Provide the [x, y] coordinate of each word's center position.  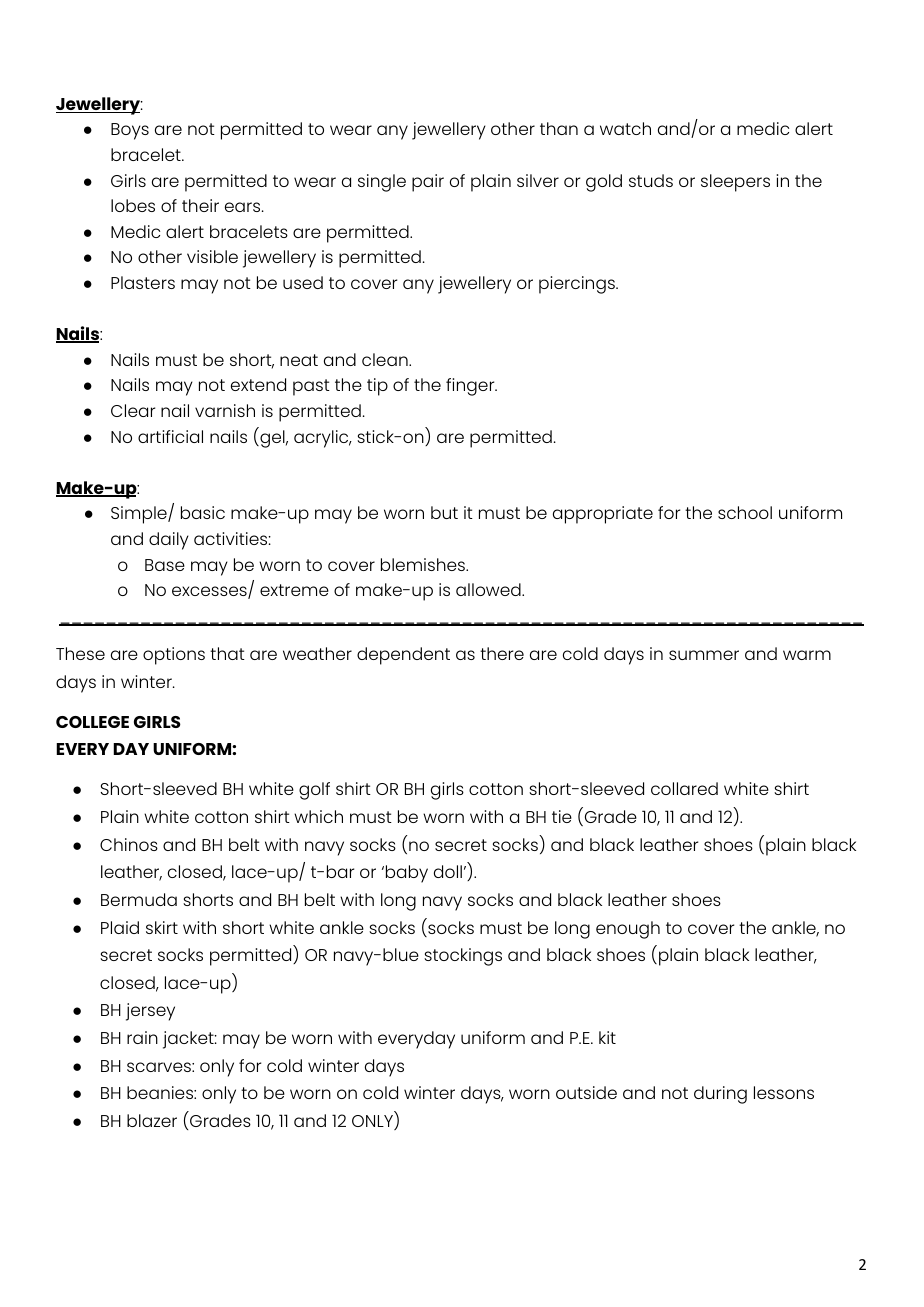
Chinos [129, 844]
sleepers [735, 183]
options [174, 656]
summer [704, 655]
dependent [403, 656]
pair [428, 183]
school [745, 512]
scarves [160, 1067]
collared [684, 788]
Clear [133, 410]
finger [471, 387]
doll [448, 871]
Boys [130, 131]
